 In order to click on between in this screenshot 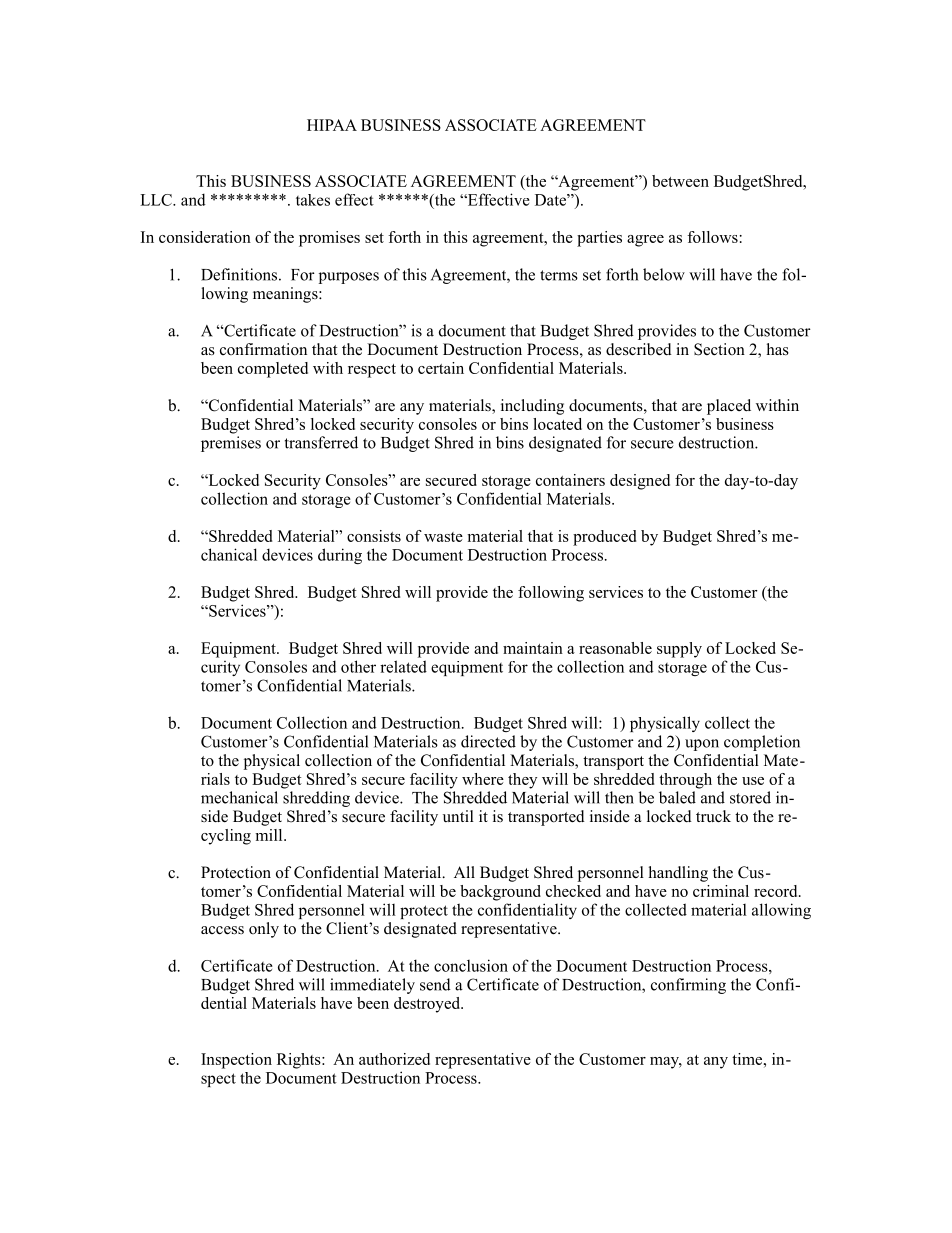, I will do `click(680, 181)`.
